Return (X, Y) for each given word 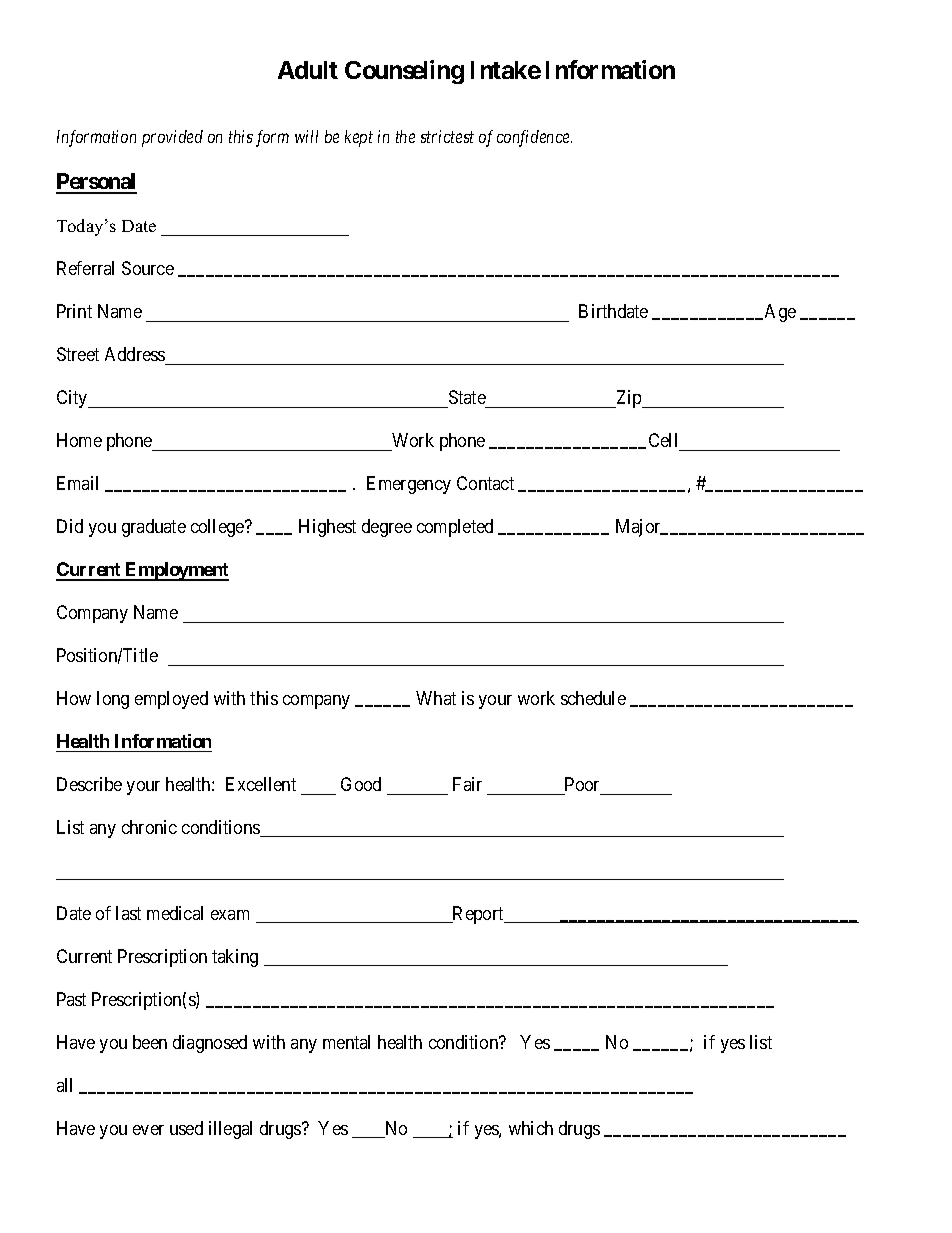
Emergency (409, 485)
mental (346, 1042)
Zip (629, 399)
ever (148, 1130)
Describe (89, 784)
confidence (534, 138)
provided (172, 138)
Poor (582, 784)
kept (359, 138)
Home (79, 440)
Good (361, 784)
